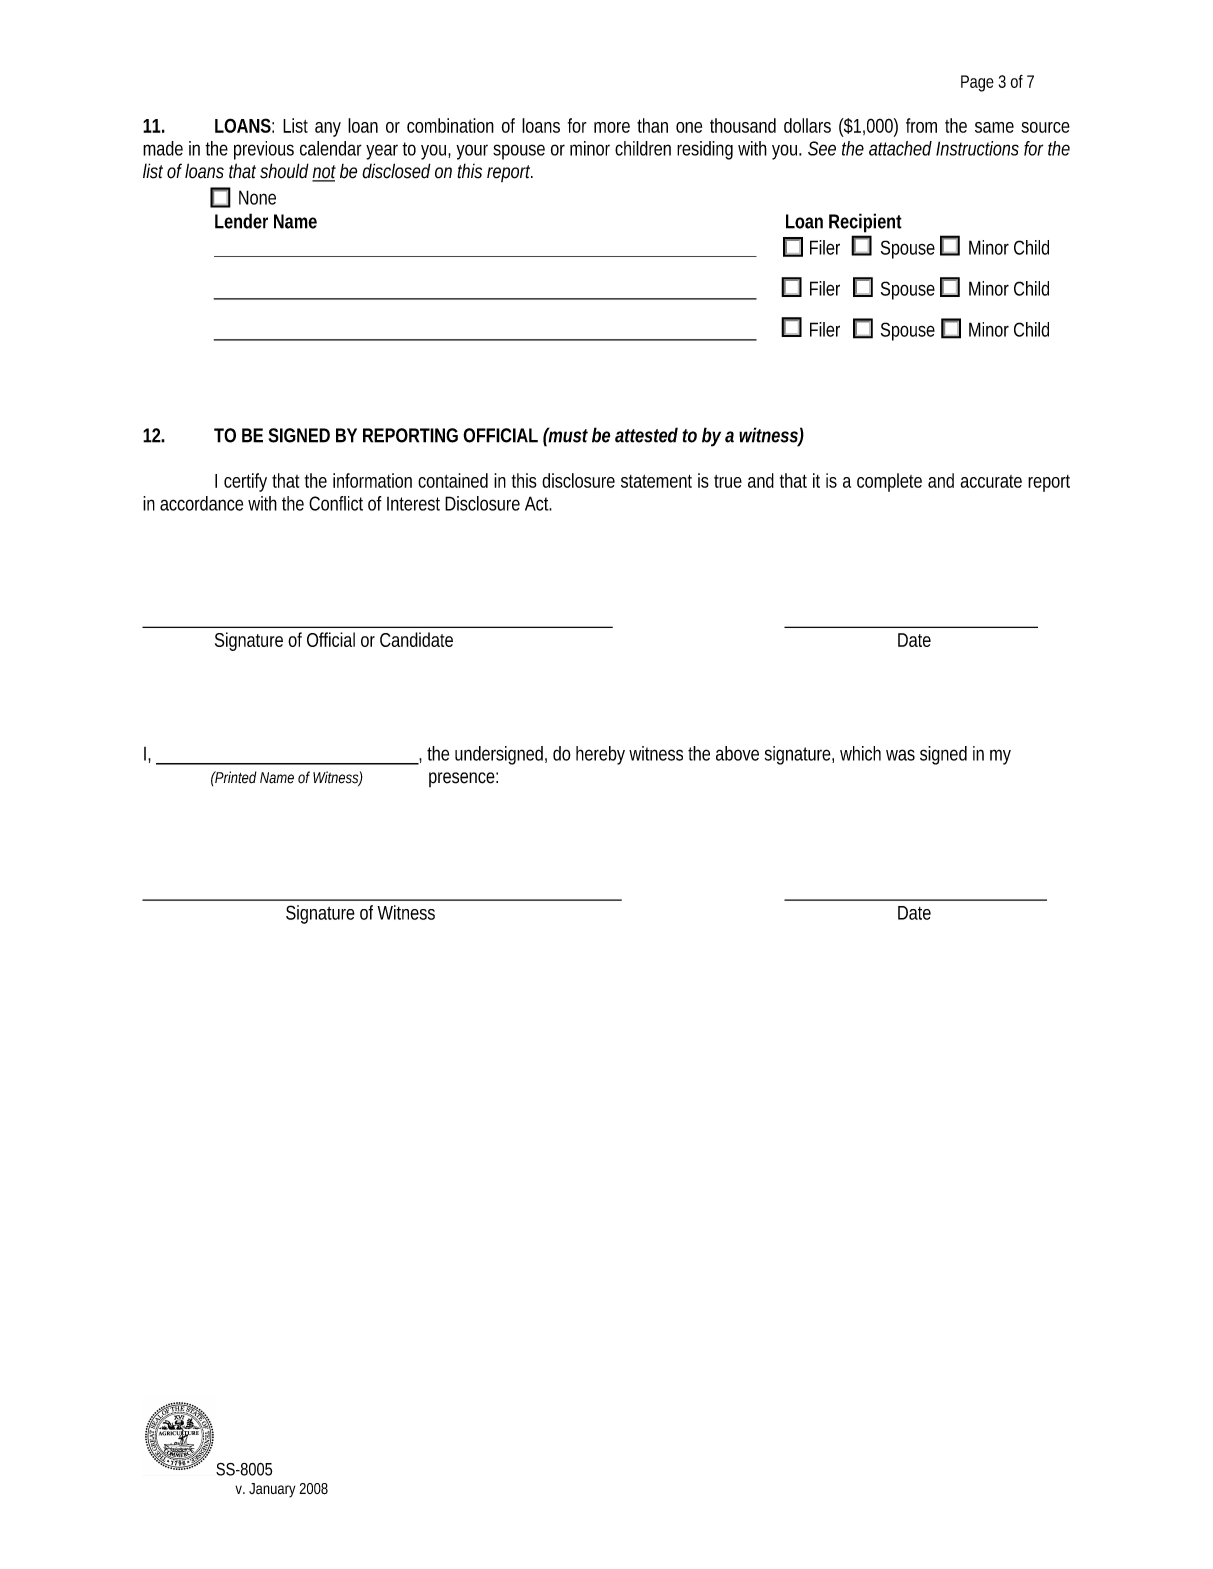  I want to click on Printed, so click(235, 777).
